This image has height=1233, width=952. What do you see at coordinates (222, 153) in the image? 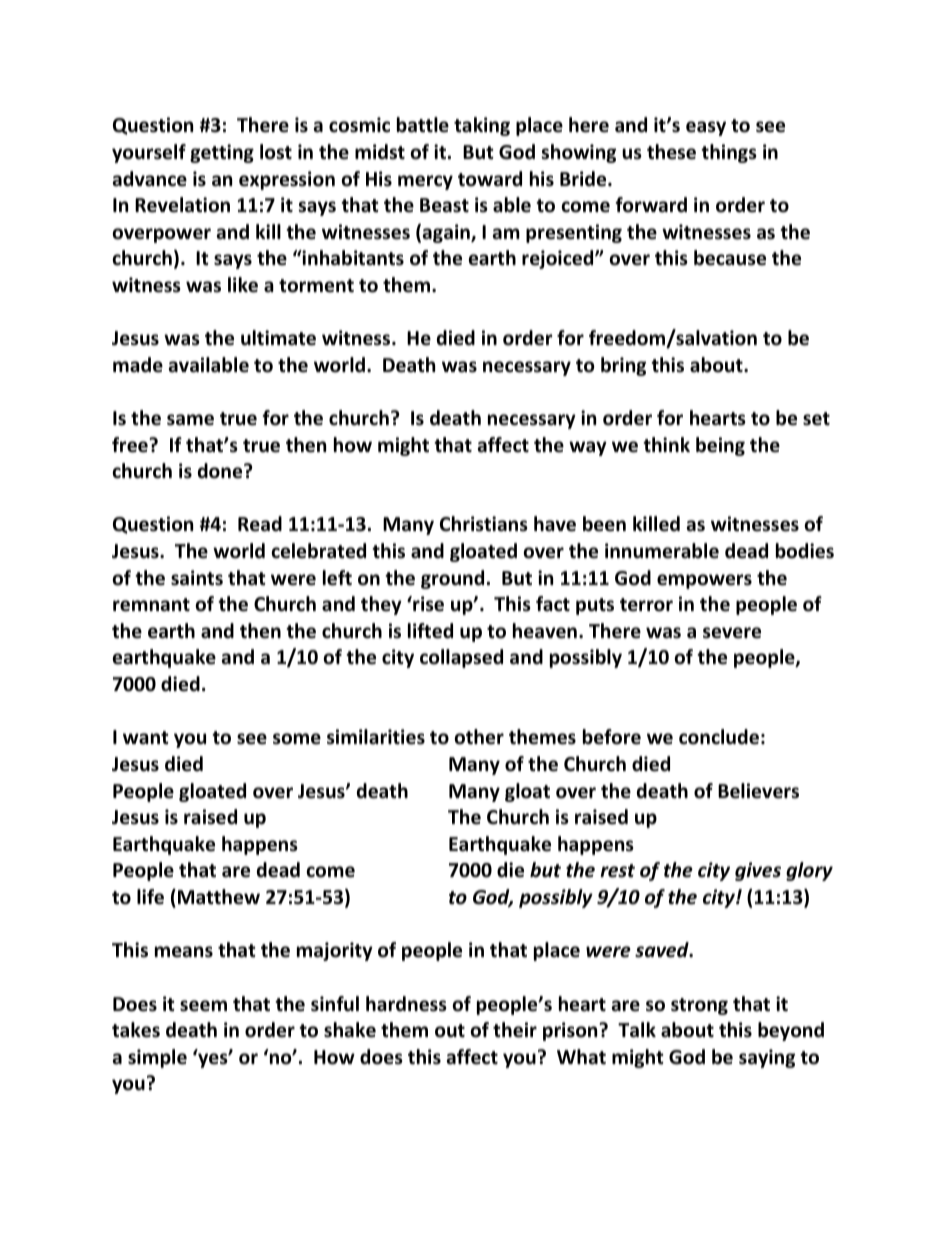
I see `getting` at bounding box center [222, 153].
